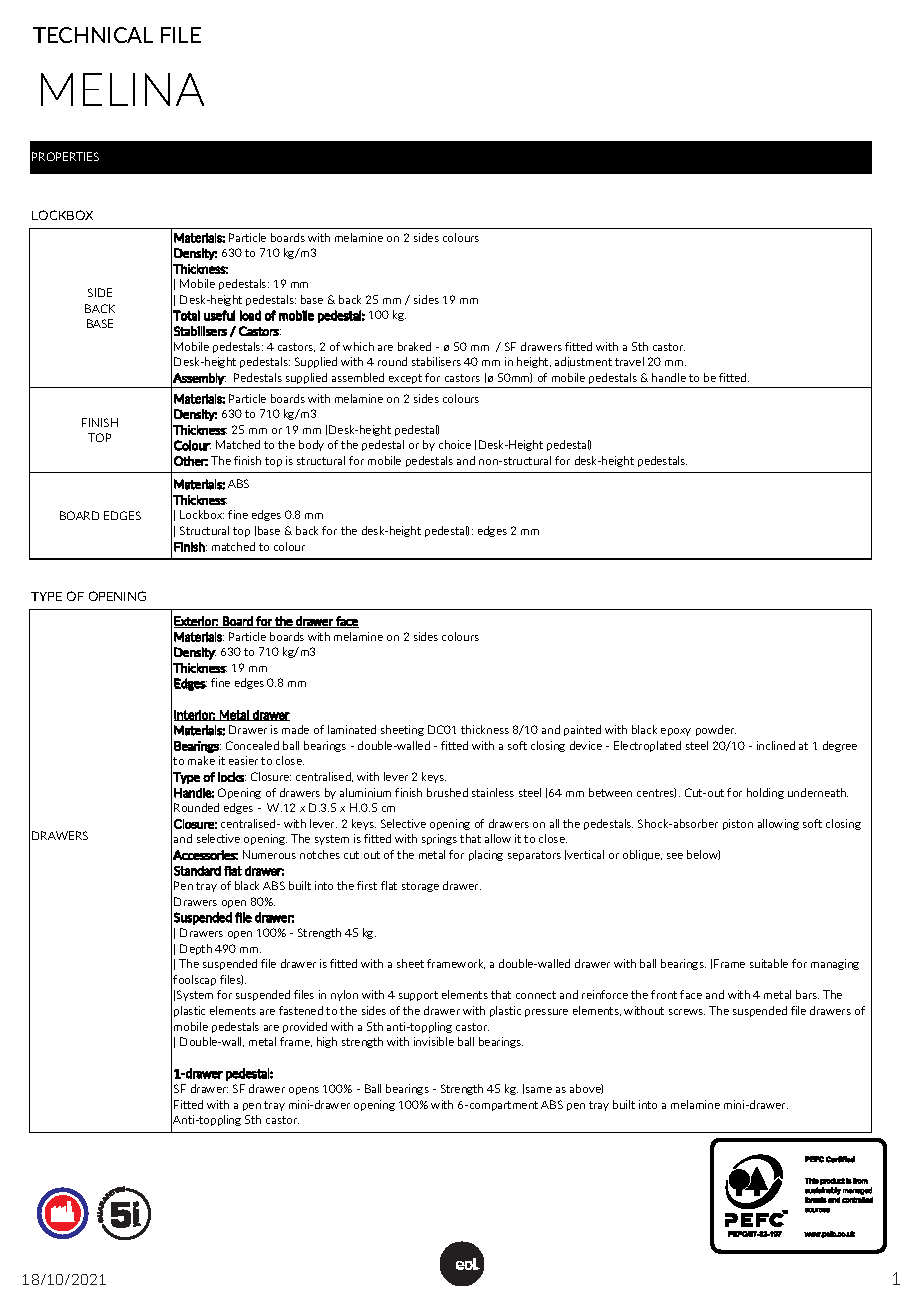 The height and width of the document is (1308, 924). What do you see at coordinates (583, 362) in the document?
I see `adjustment` at bounding box center [583, 362].
